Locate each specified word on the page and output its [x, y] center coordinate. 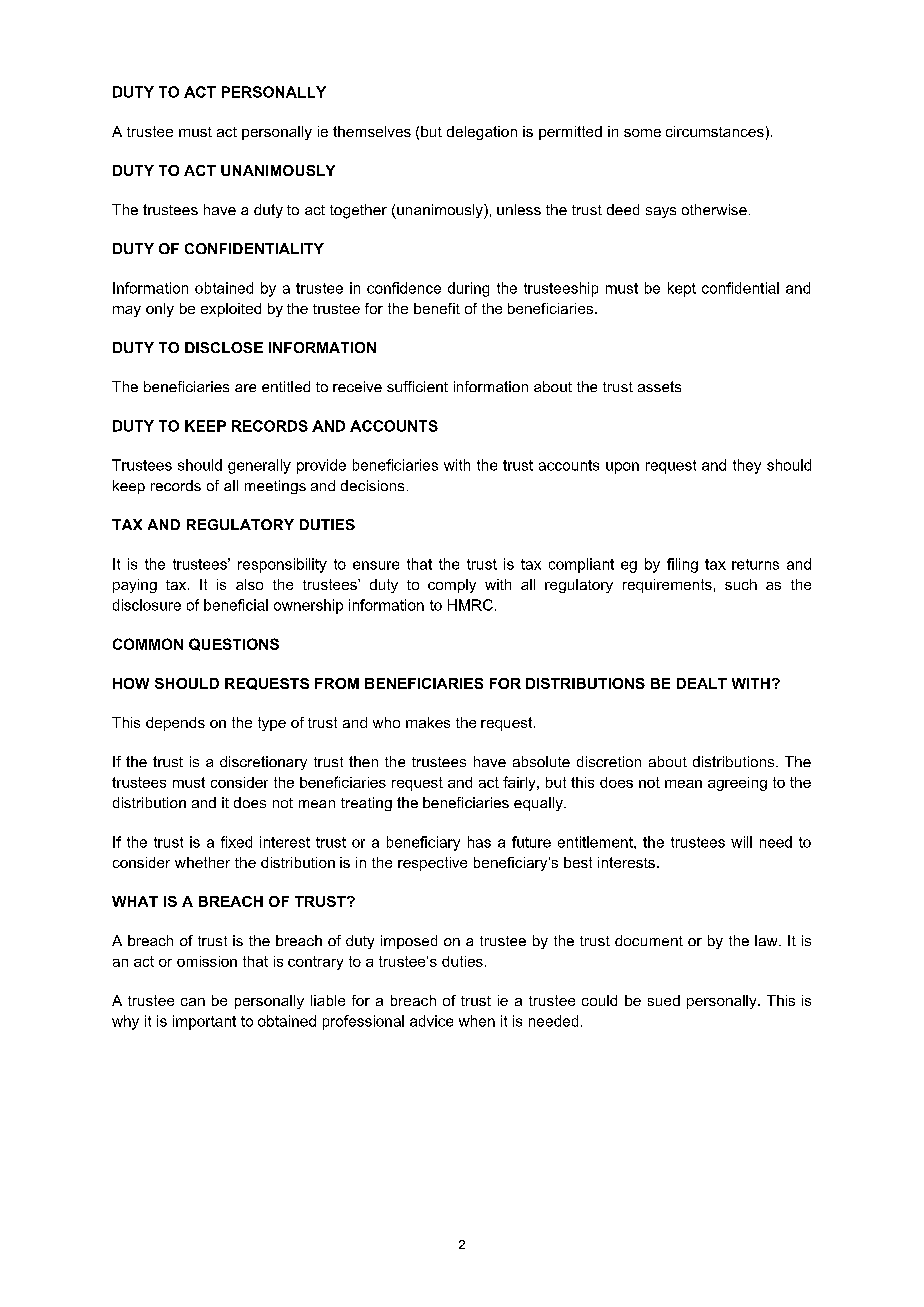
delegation [482, 133]
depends [175, 724]
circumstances [715, 131]
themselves [372, 131]
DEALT [702, 683]
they [747, 466]
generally [259, 466]
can [193, 1002]
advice [431, 1021]
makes [428, 722]
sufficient [417, 386]
